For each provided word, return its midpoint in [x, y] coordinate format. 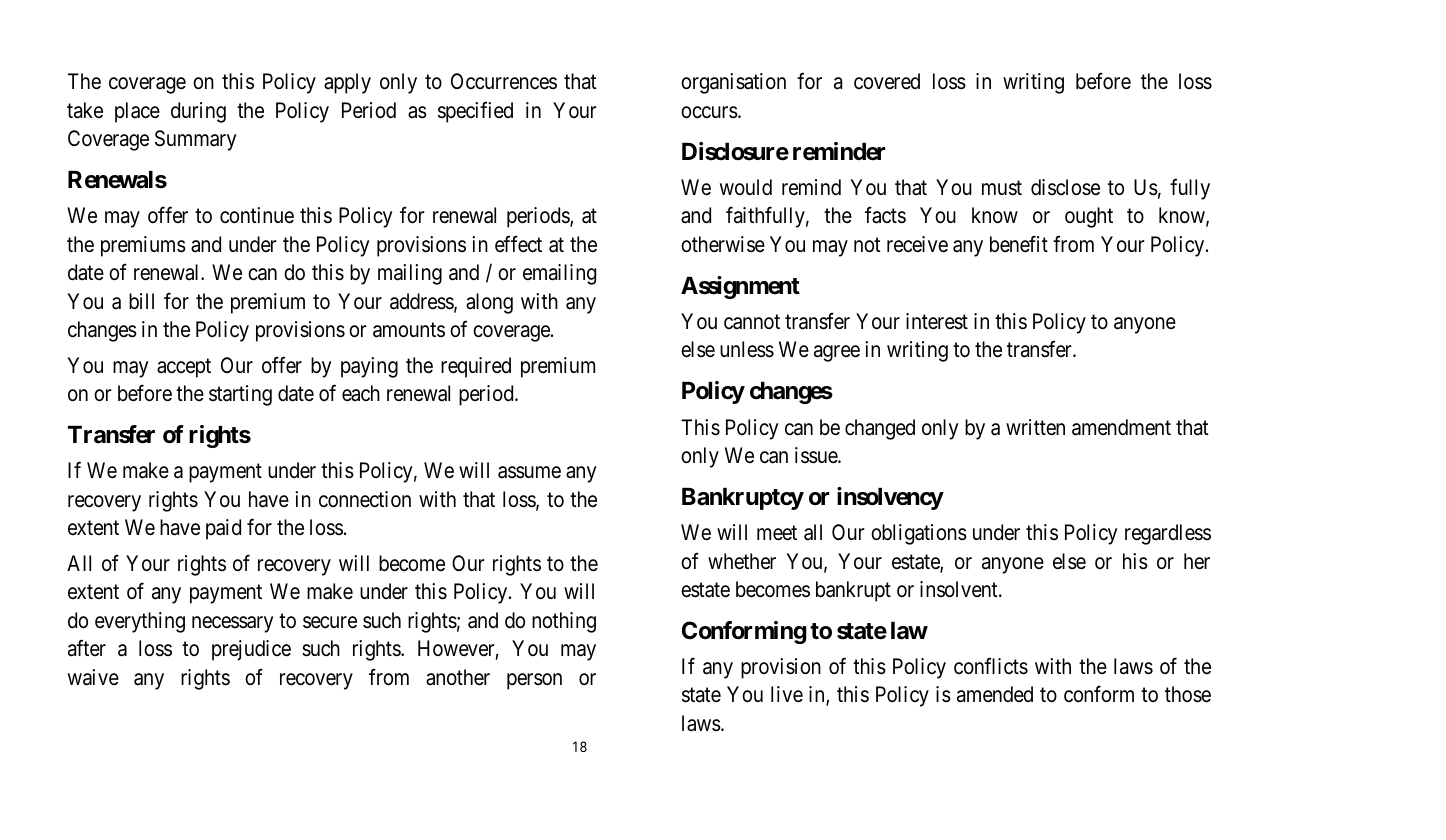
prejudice [251, 650]
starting [240, 395]
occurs [709, 112]
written [1035, 427]
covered [887, 81]
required [476, 367]
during [198, 112]
